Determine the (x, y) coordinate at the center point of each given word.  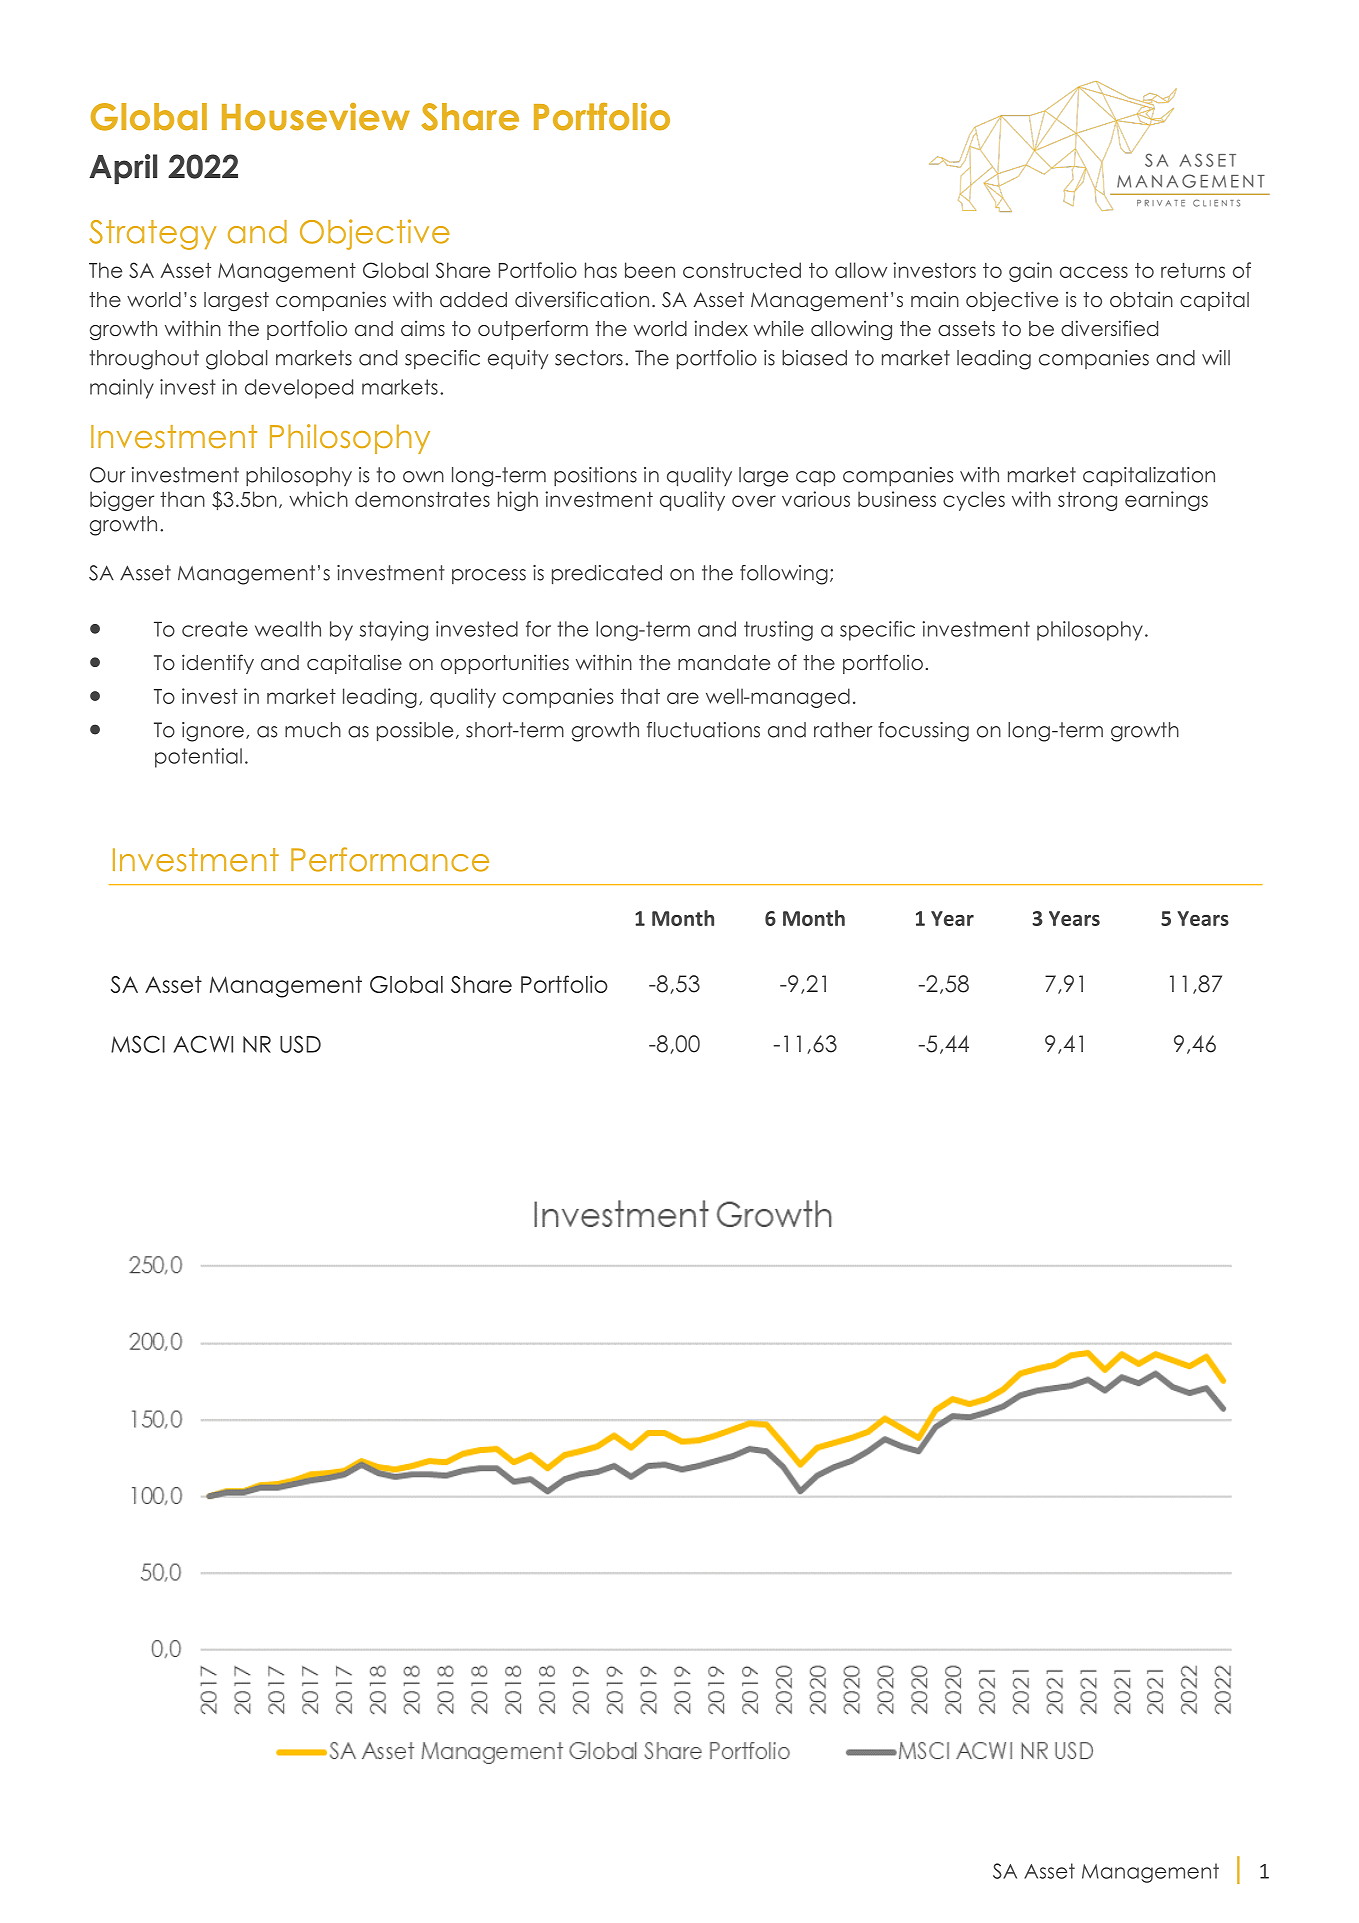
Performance (390, 859)
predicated (607, 574)
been (650, 270)
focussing (923, 732)
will (1216, 357)
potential (198, 758)
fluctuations (703, 730)
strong (1087, 501)
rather (843, 730)
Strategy (152, 235)
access (1094, 272)
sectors (589, 358)
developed (299, 389)
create (215, 629)
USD (300, 1044)
